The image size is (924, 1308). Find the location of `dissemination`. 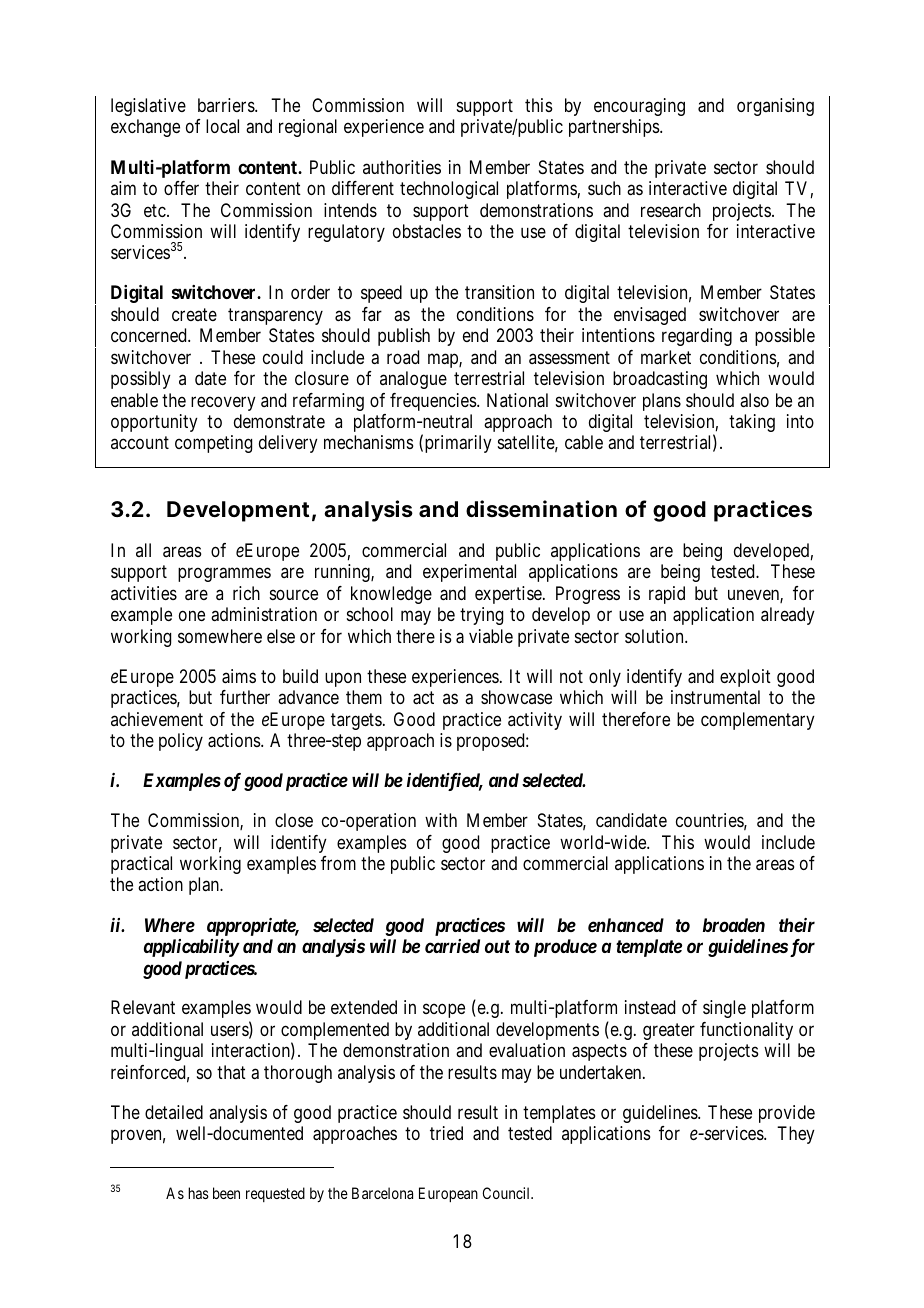

dissemination is located at coordinates (541, 509).
